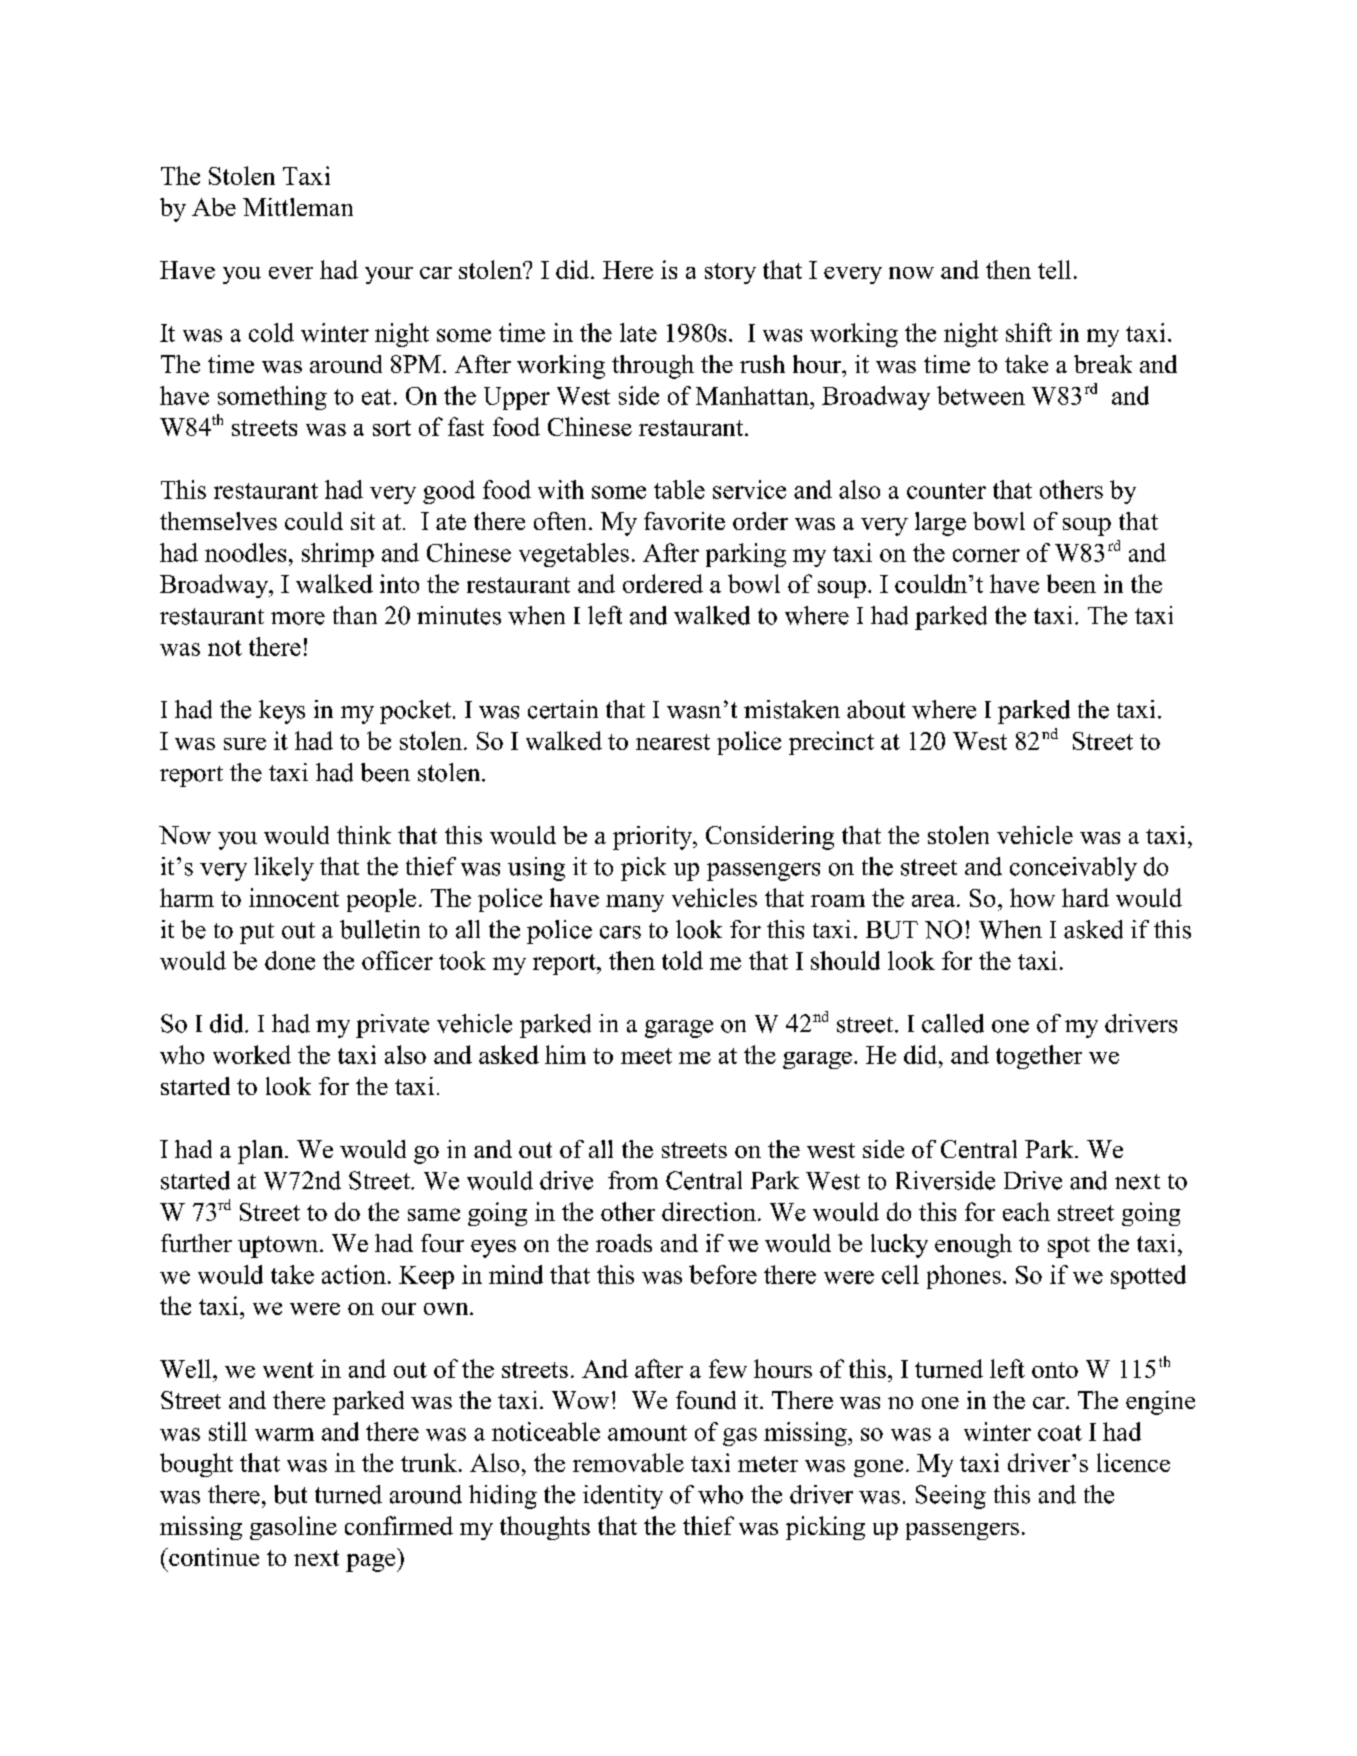 The image size is (1357, 1756). I want to click on tell, so click(1054, 269).
